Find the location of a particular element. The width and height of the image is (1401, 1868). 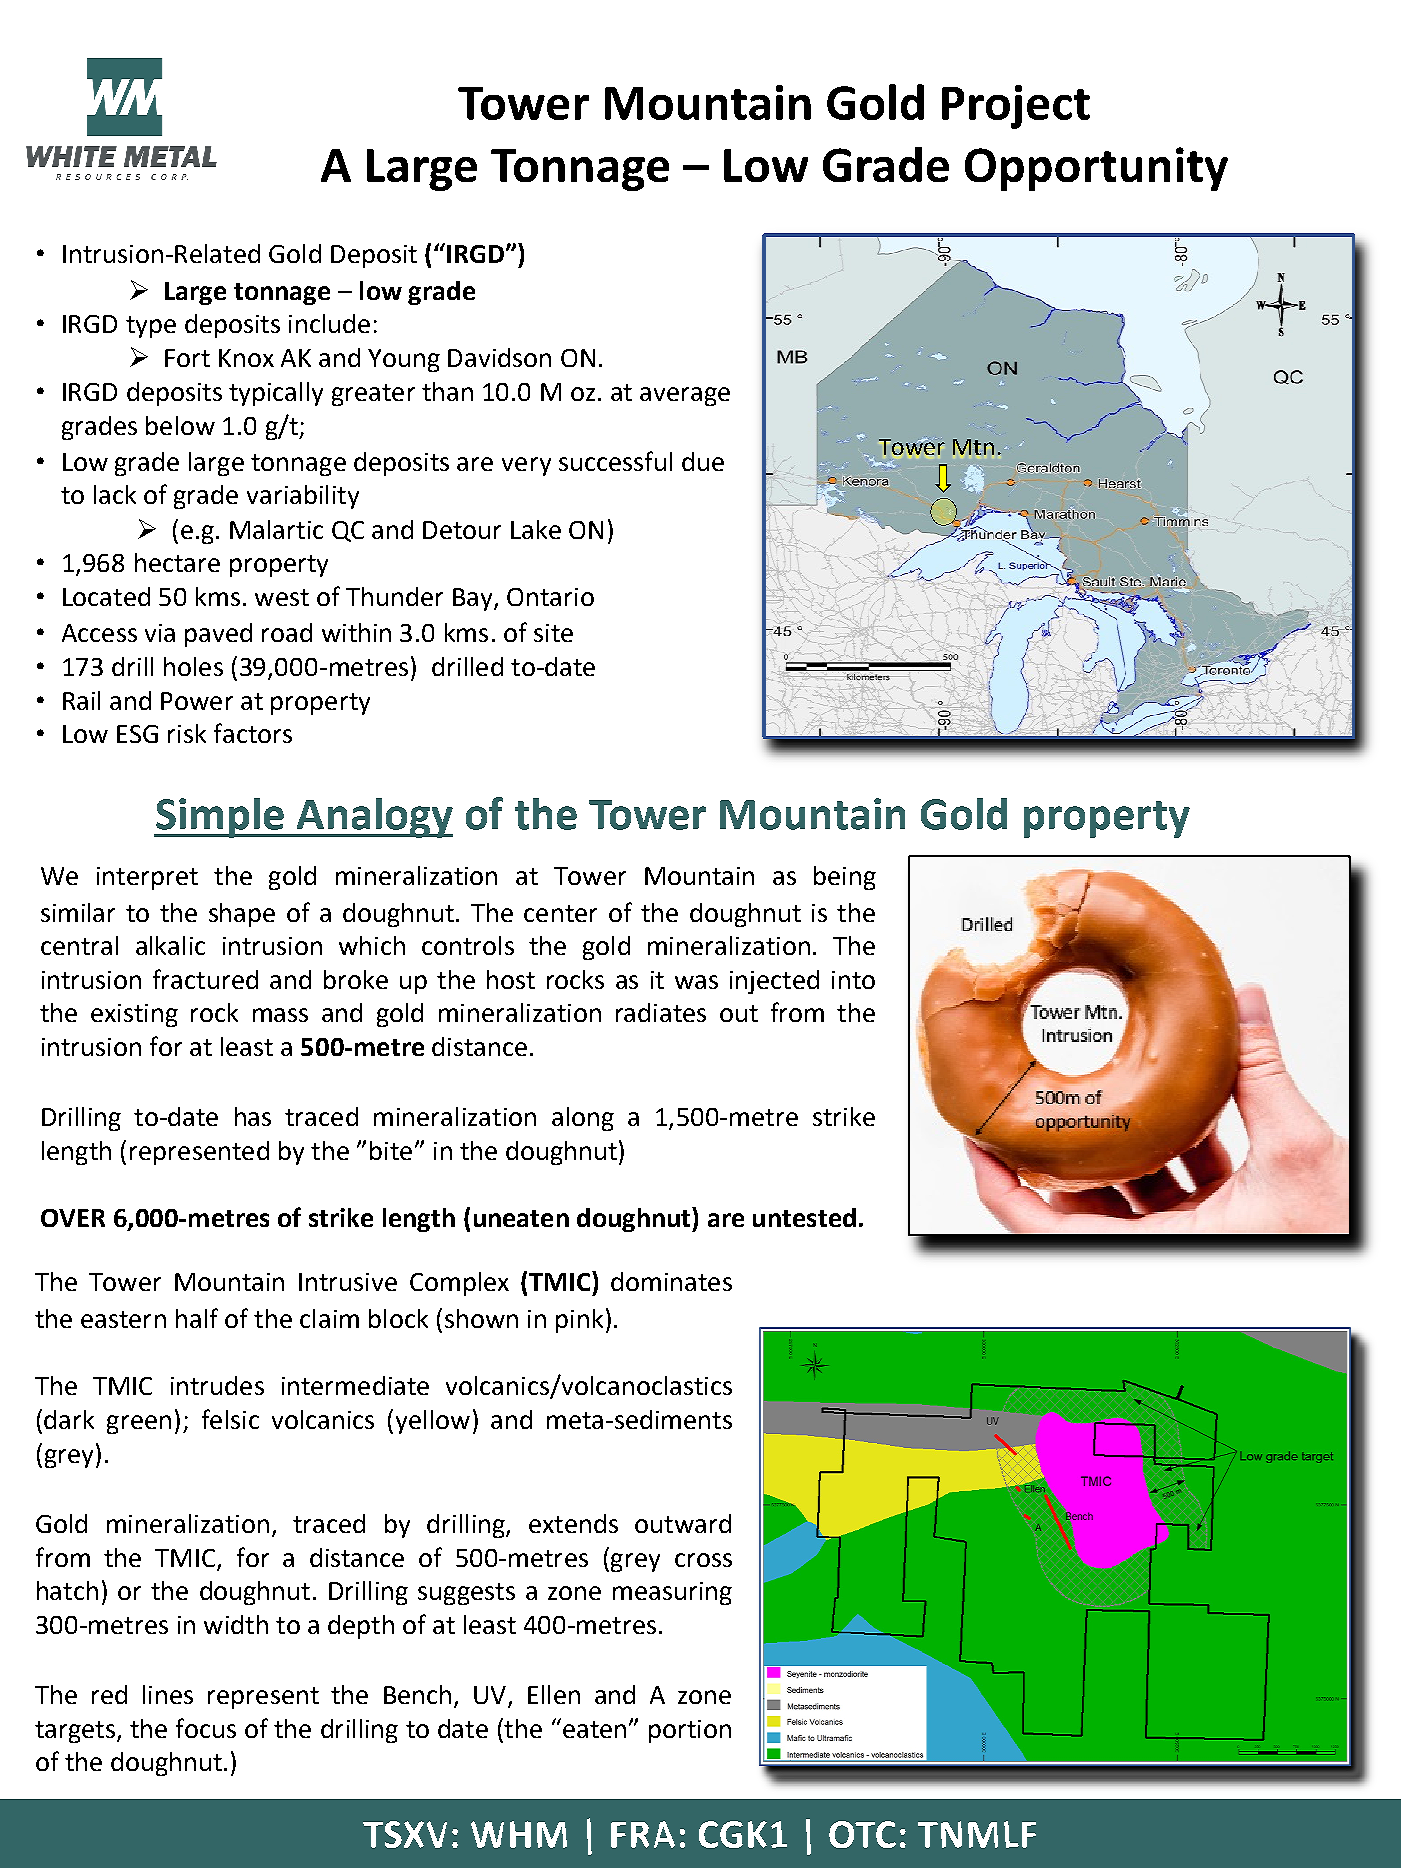

untested is located at coordinates (804, 1217).
